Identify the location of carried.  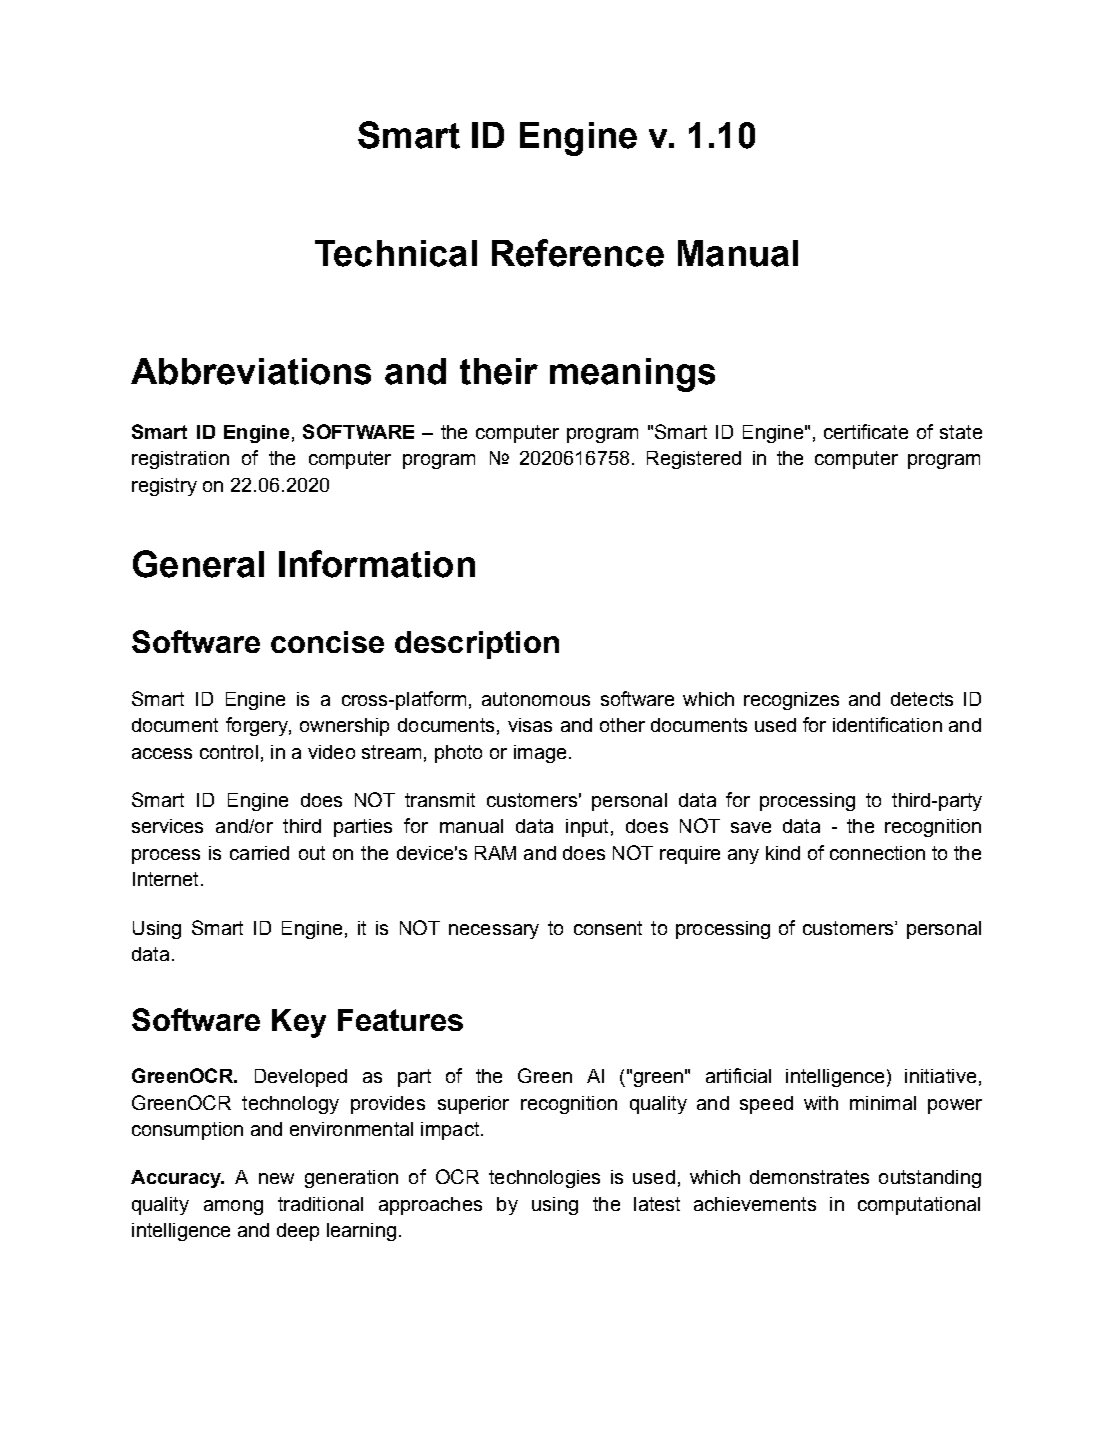
(259, 853).
